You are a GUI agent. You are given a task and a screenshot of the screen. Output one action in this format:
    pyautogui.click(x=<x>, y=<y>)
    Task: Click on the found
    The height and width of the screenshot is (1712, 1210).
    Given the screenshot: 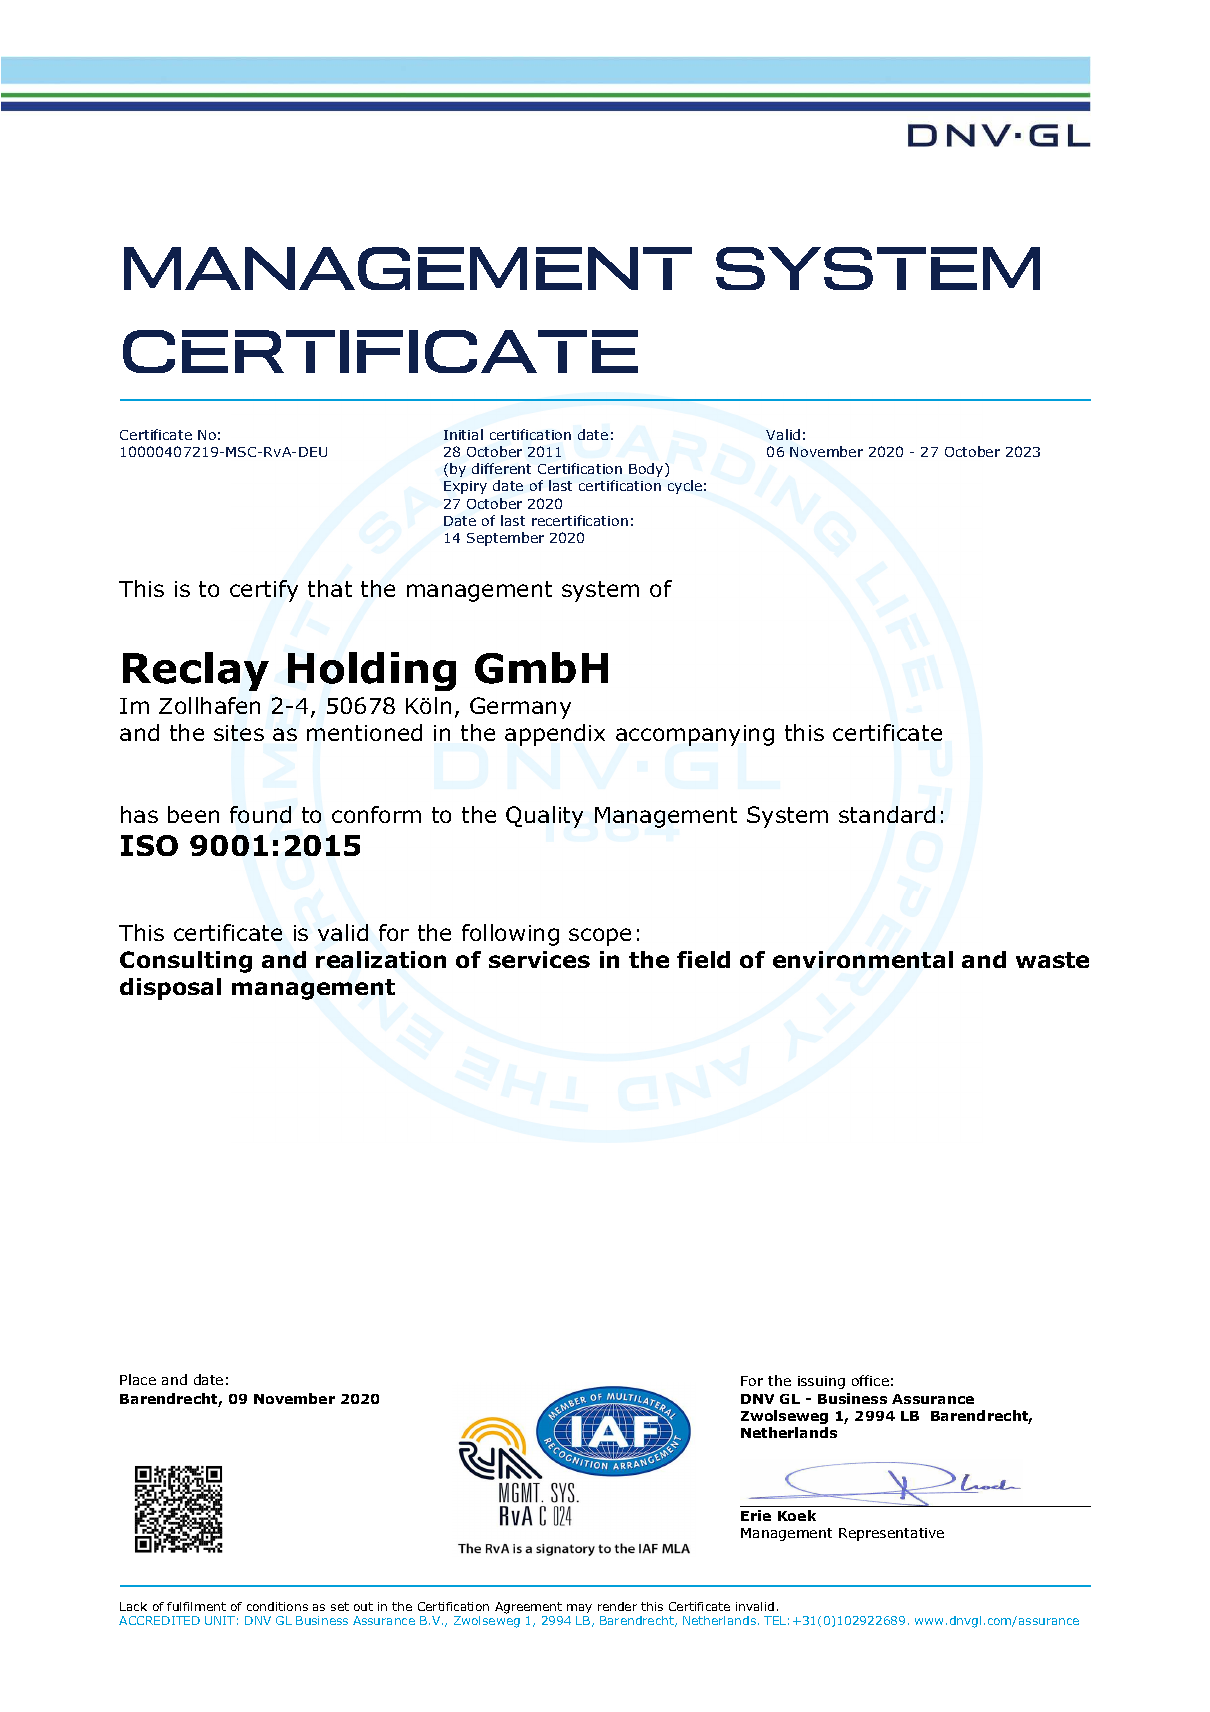 What is the action you would take?
    pyautogui.click(x=260, y=814)
